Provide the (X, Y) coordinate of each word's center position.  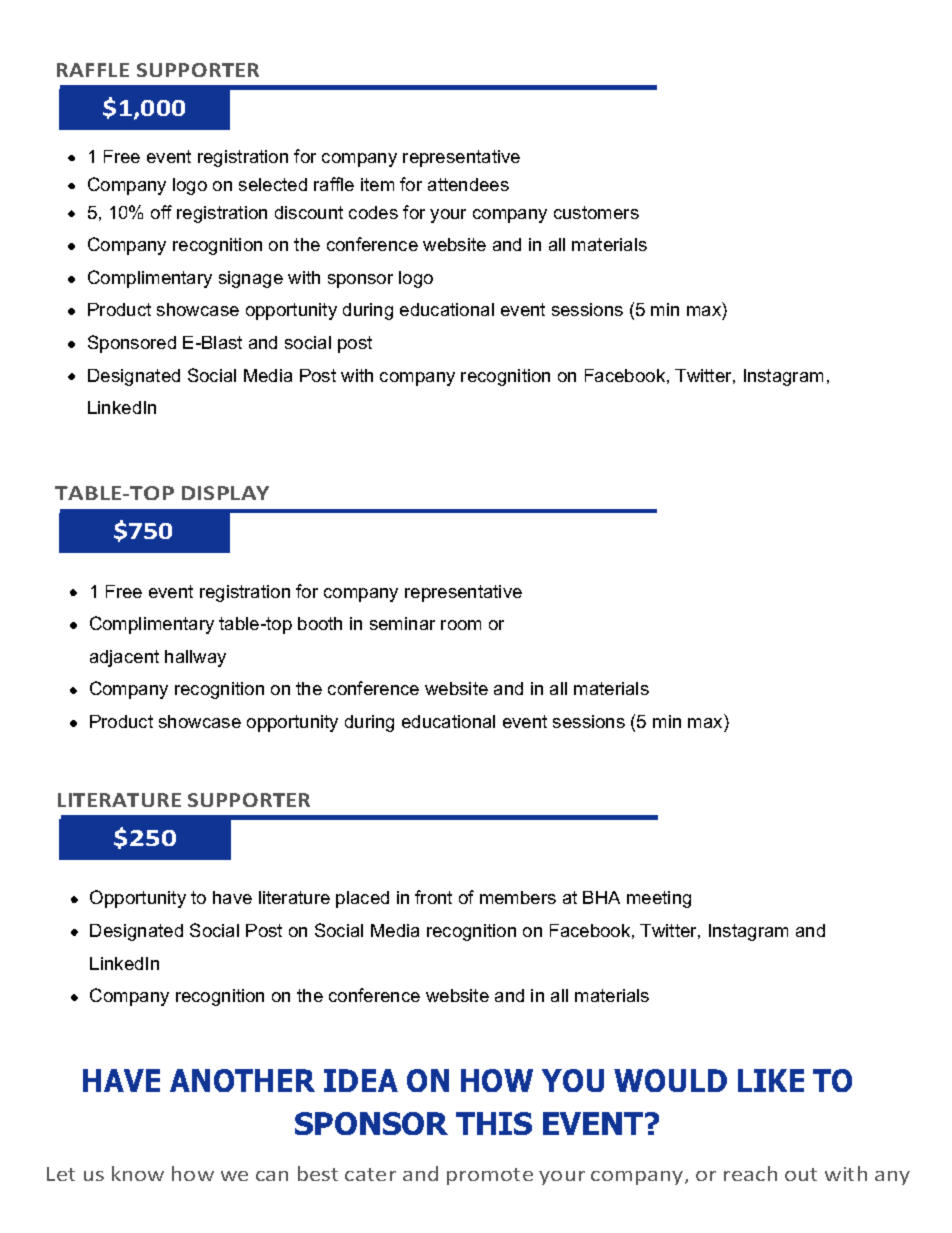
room (461, 625)
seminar (402, 623)
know (138, 1173)
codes (373, 212)
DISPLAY (225, 493)
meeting (659, 899)
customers (596, 212)
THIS (494, 1123)
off (161, 212)
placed (362, 899)
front (433, 897)
